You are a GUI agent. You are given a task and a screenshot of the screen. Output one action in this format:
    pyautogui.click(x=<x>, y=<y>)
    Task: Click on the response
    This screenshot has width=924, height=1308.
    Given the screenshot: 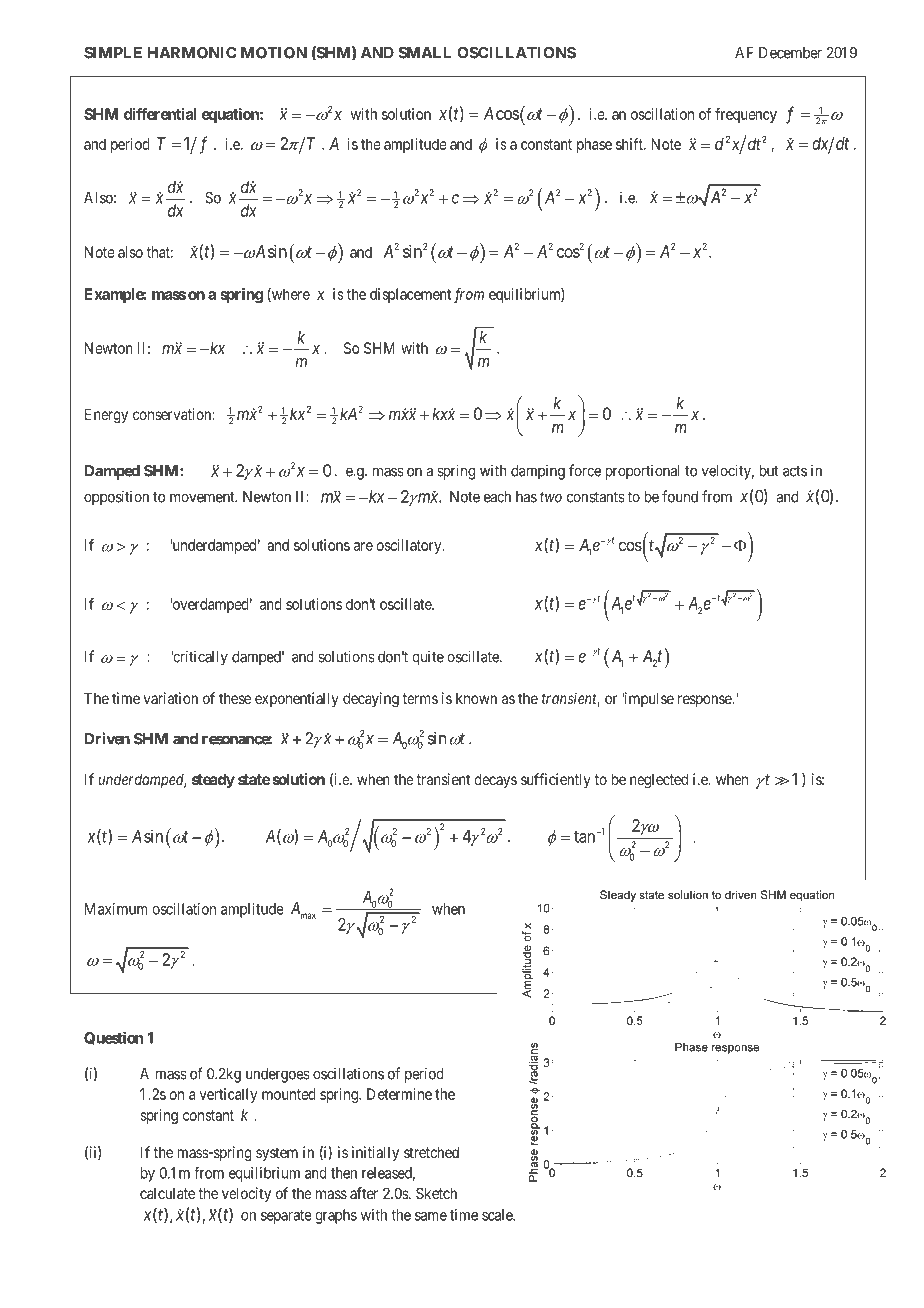 What is the action you would take?
    pyautogui.click(x=705, y=701)
